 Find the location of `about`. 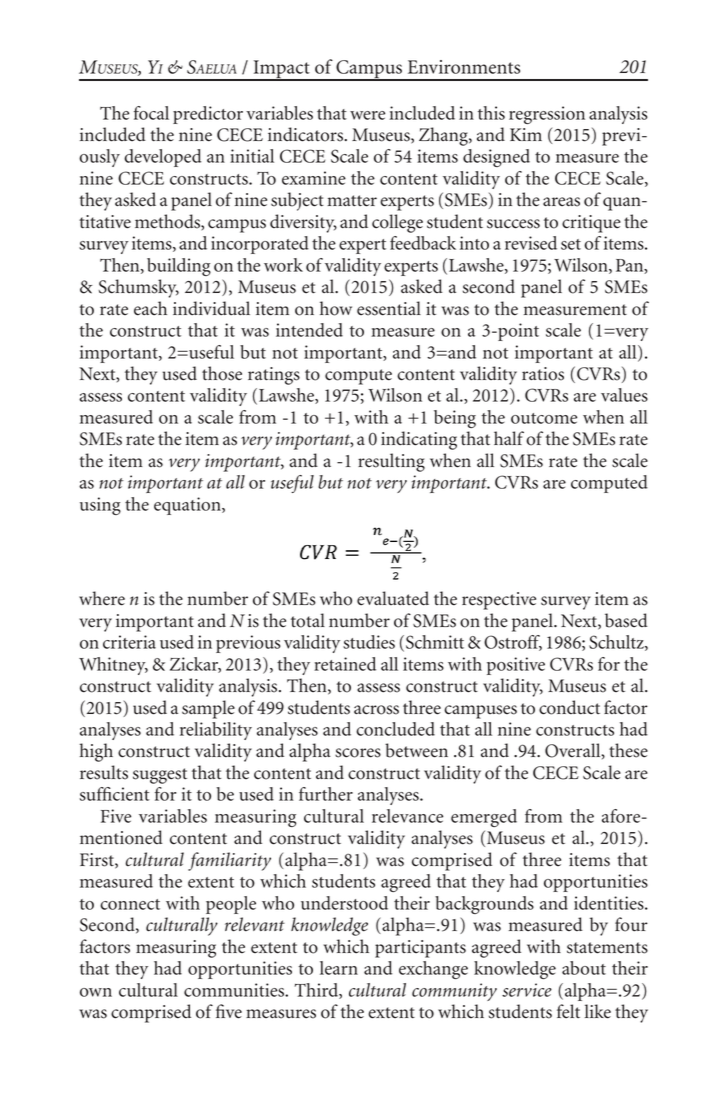

about is located at coordinates (584, 968).
